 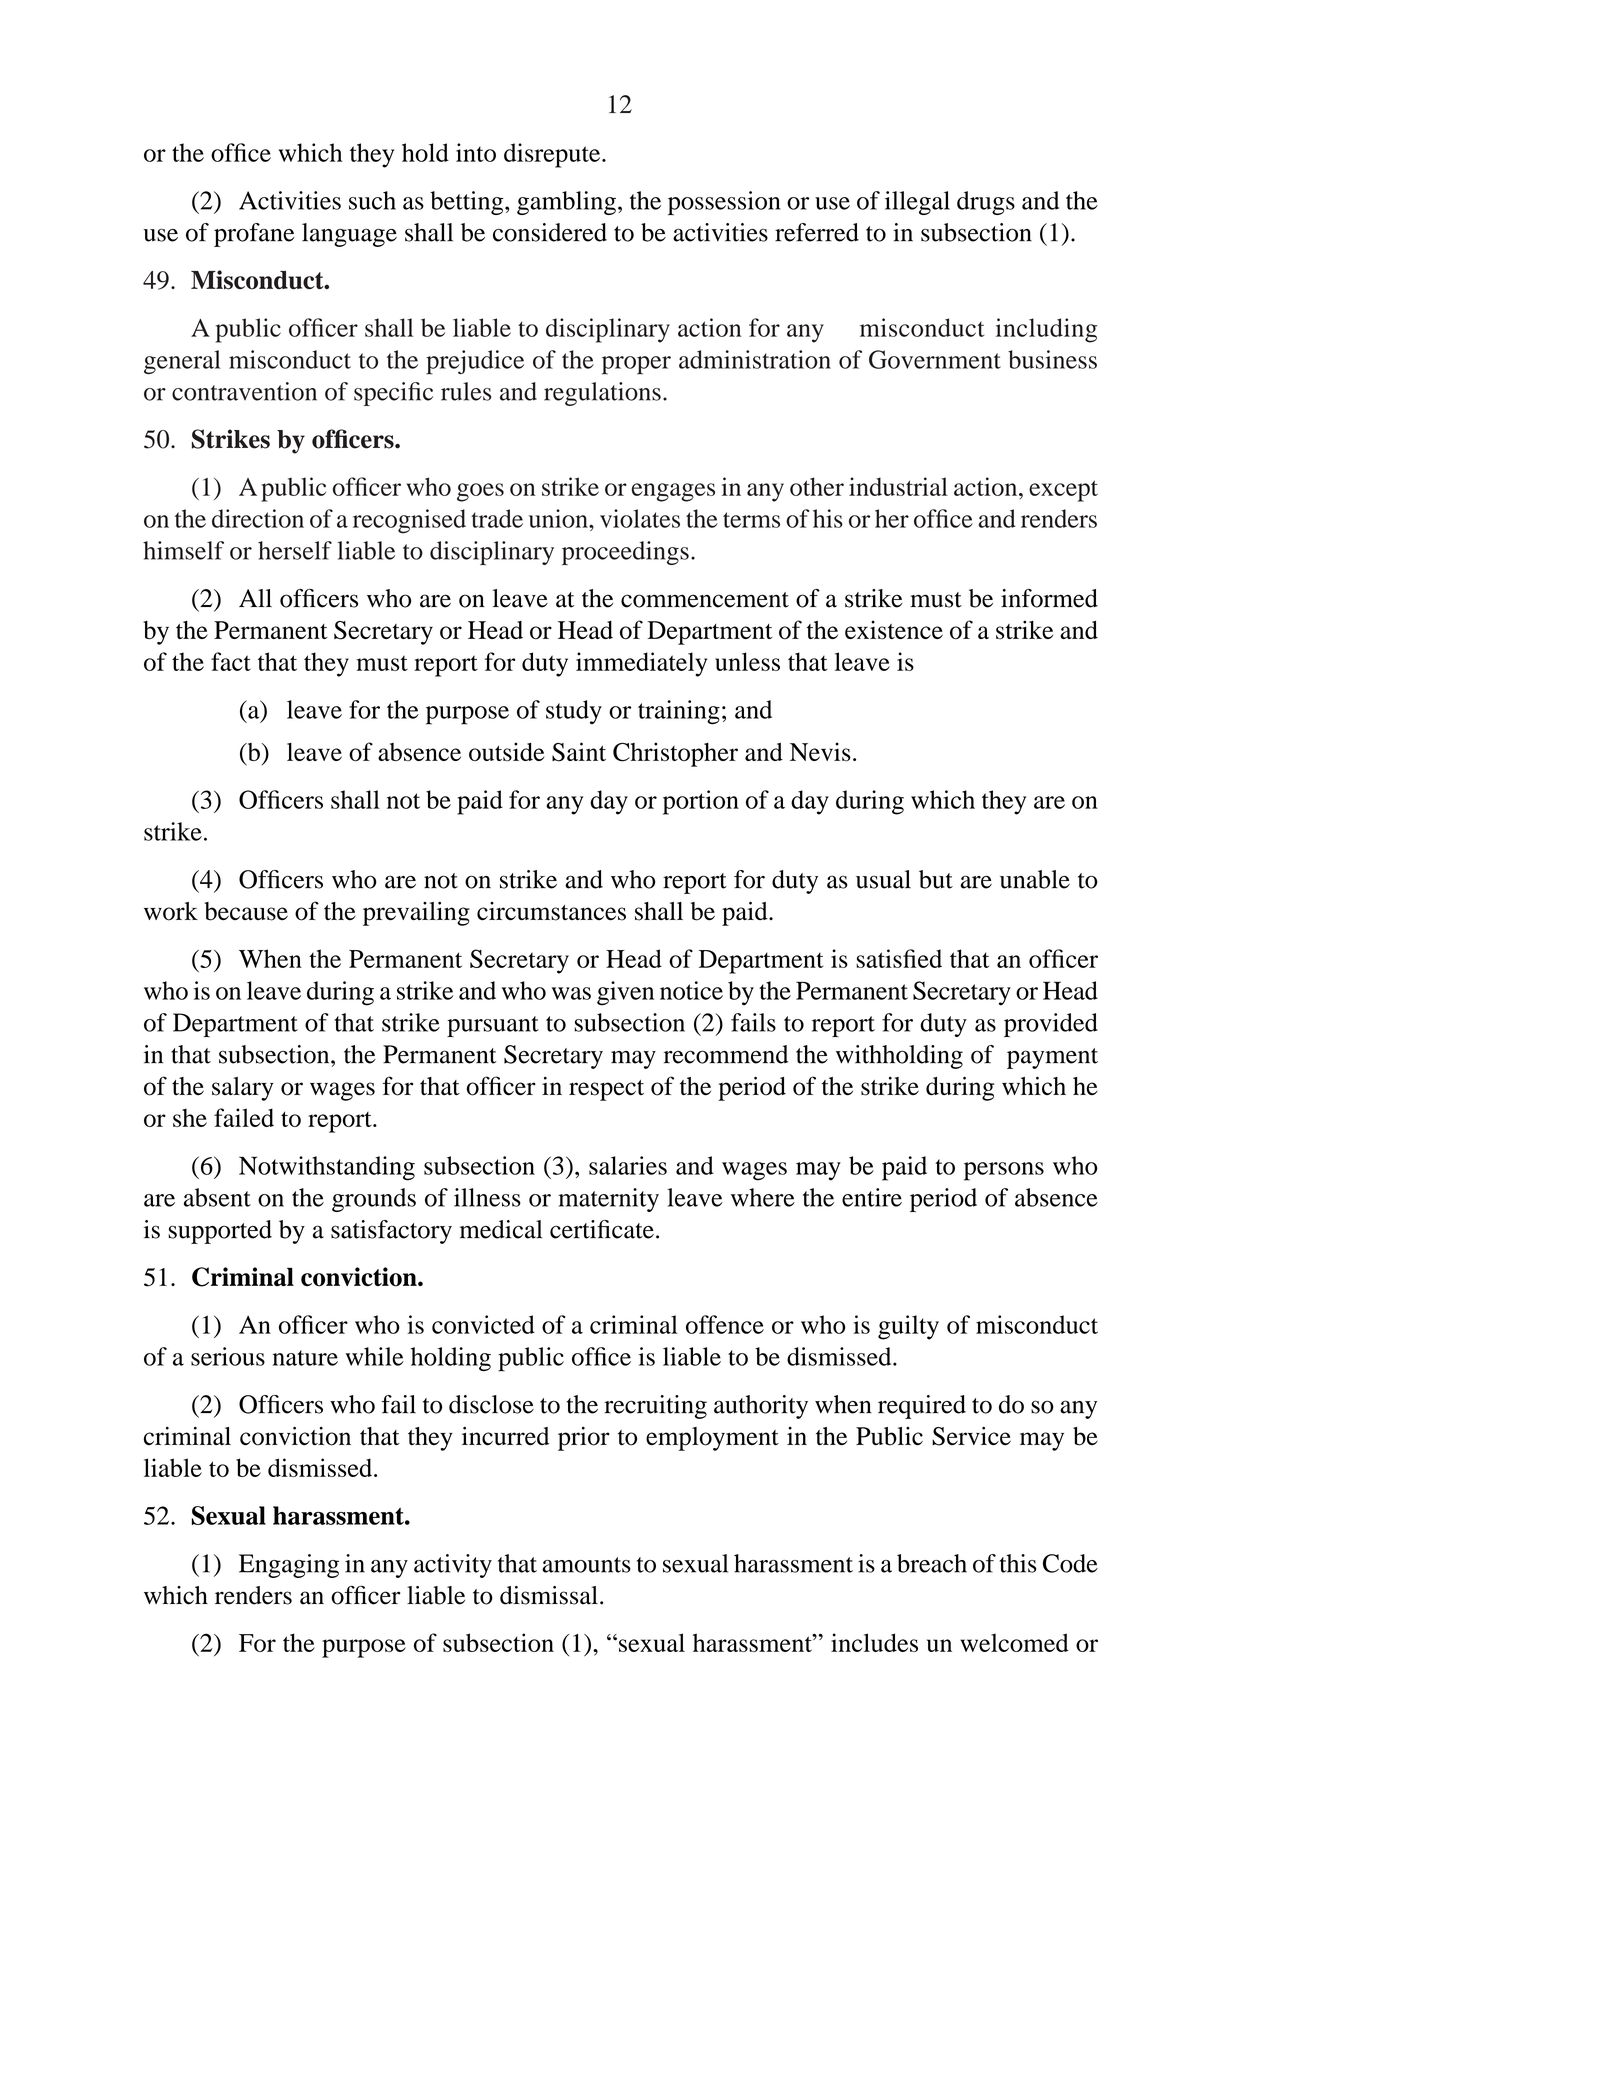 What do you see at coordinates (586, 1565) in the document?
I see `amounts` at bounding box center [586, 1565].
